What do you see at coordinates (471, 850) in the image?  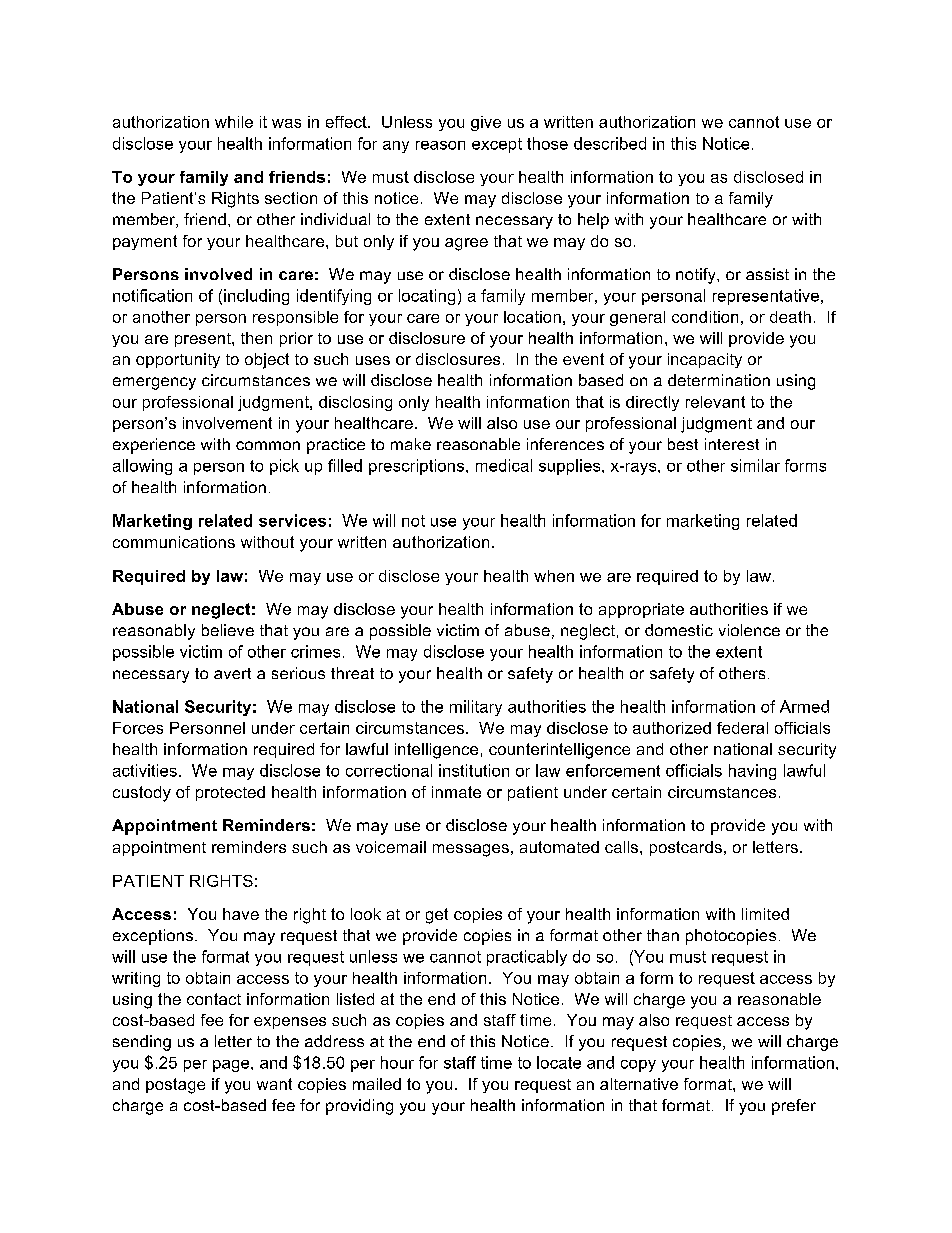 I see `messages` at bounding box center [471, 850].
